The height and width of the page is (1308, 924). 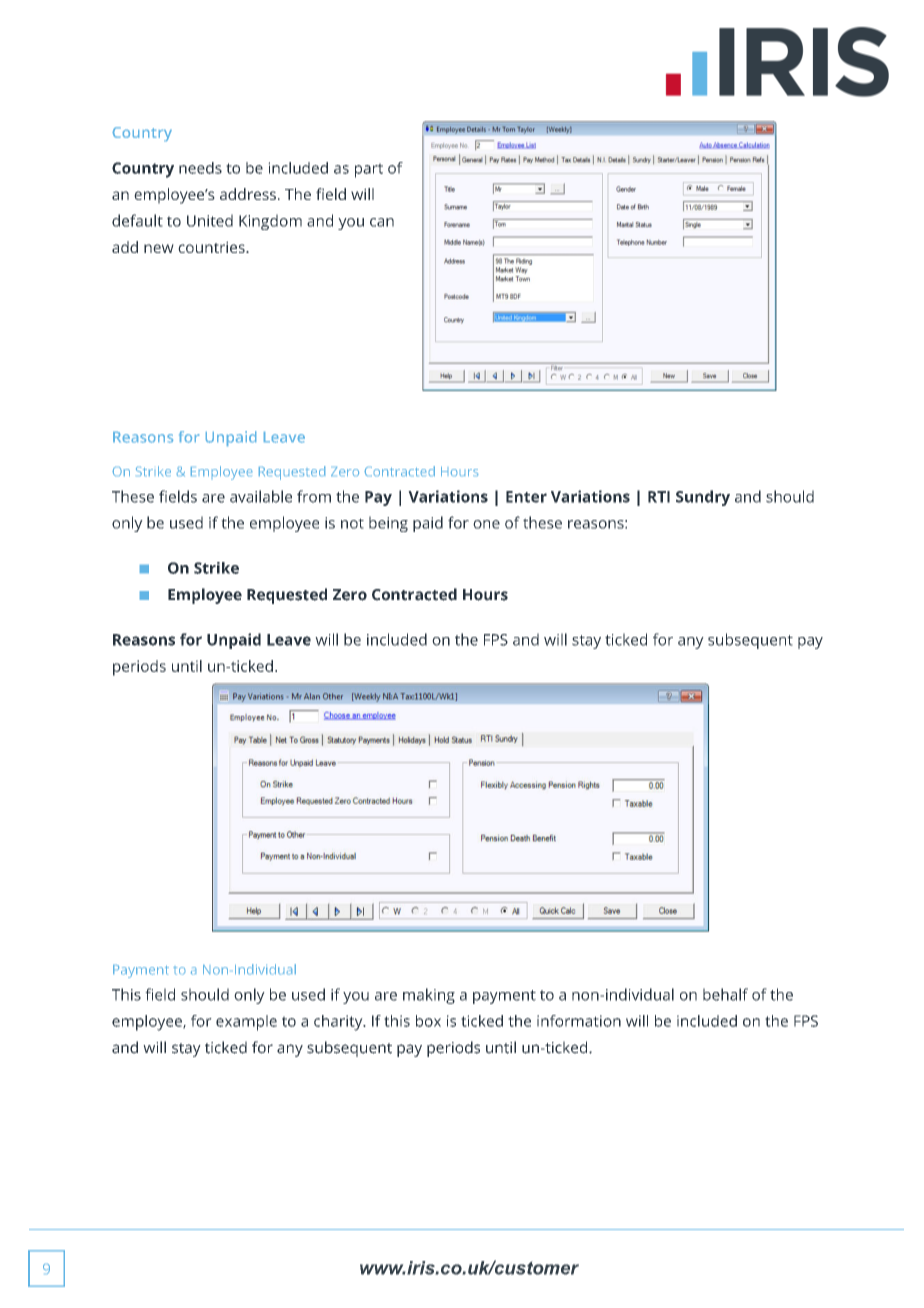 What do you see at coordinates (261, 496) in the page?
I see `available` at bounding box center [261, 496].
